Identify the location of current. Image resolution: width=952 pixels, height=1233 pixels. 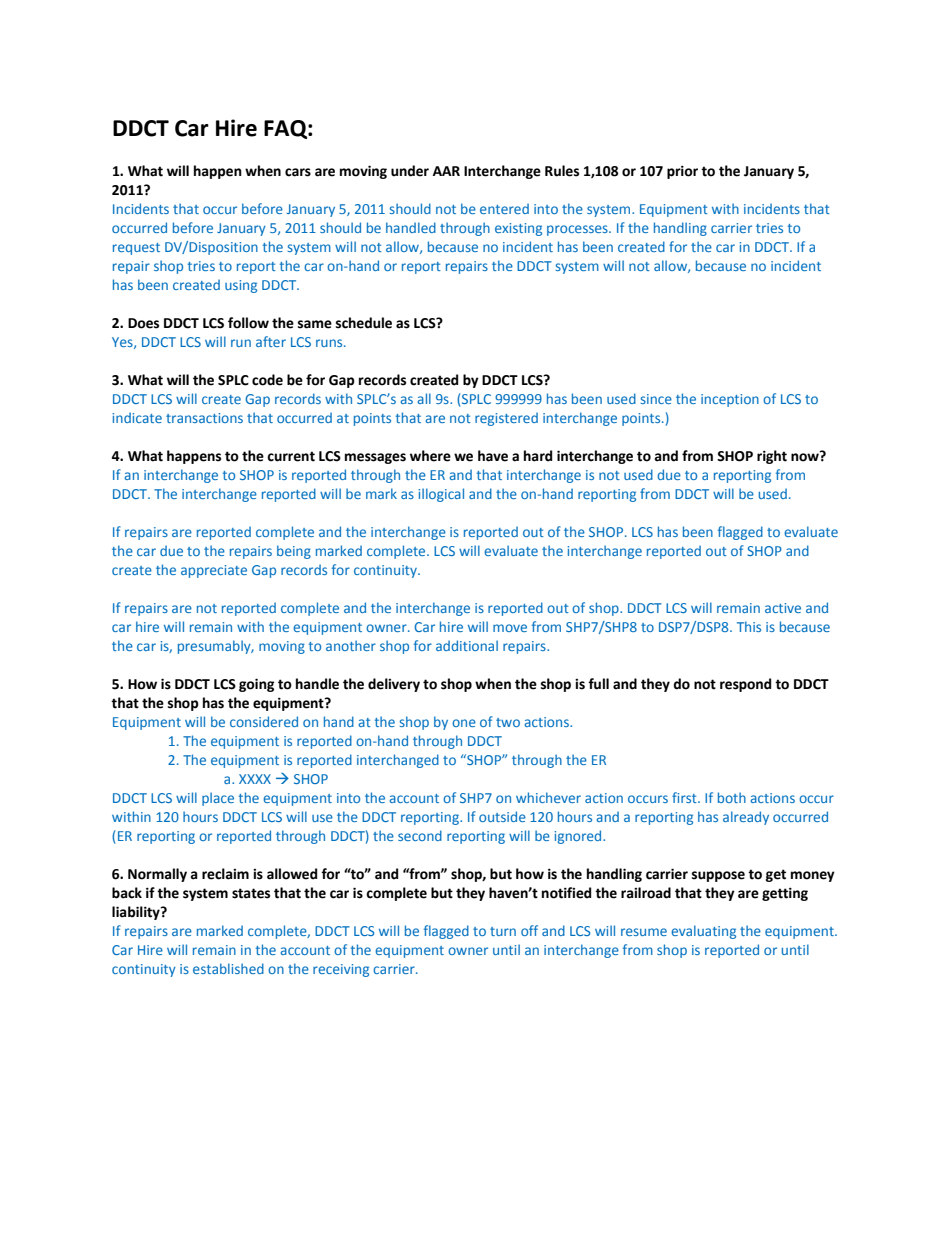
(291, 456).
